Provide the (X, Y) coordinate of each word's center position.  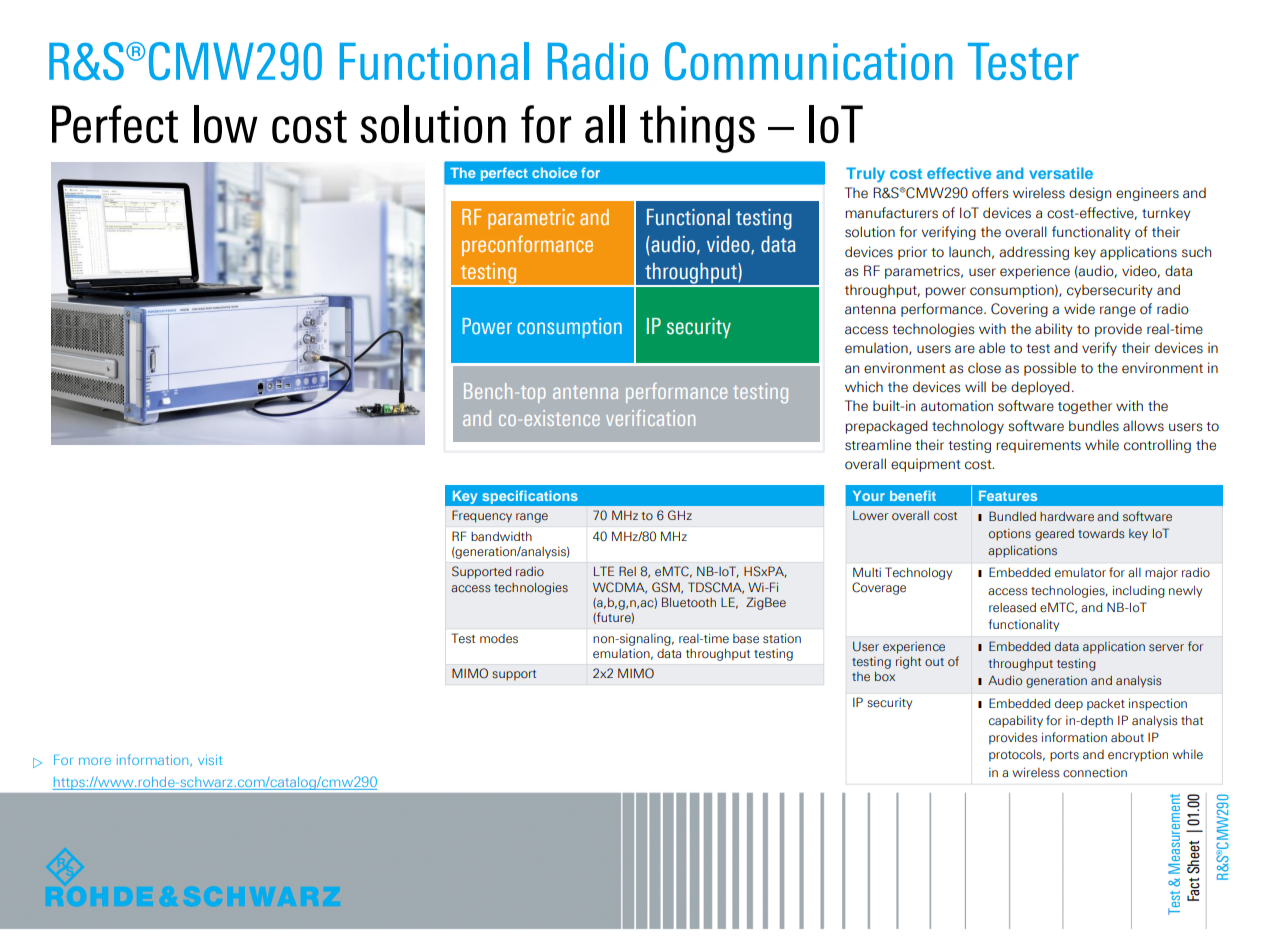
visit (210, 760)
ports (1064, 756)
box (885, 676)
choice (554, 172)
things (697, 129)
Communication (808, 61)
